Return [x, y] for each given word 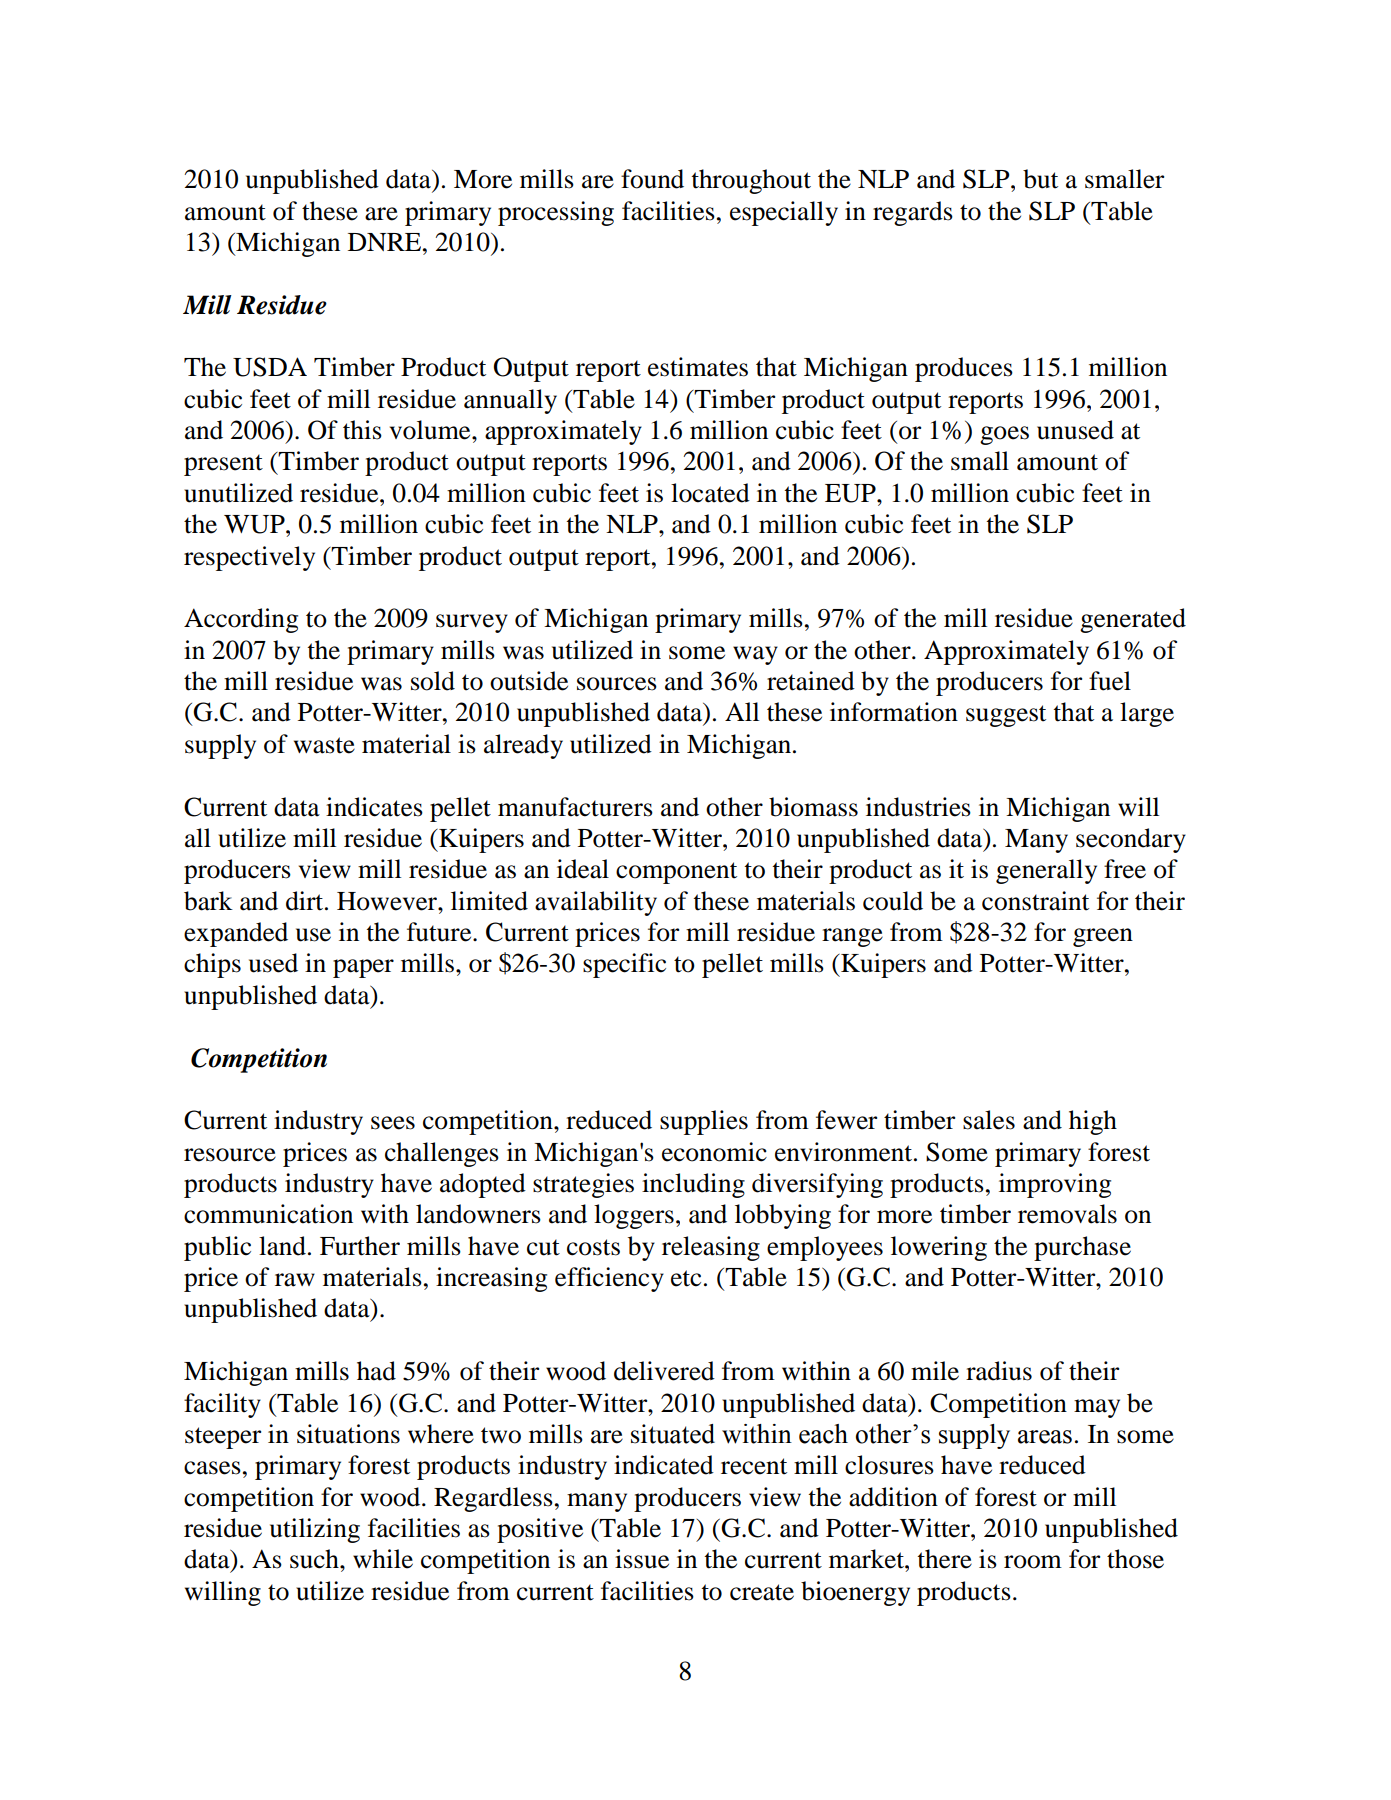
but [1040, 179]
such [315, 1559]
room [1033, 1562]
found [652, 179]
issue [642, 1559]
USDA [270, 367]
